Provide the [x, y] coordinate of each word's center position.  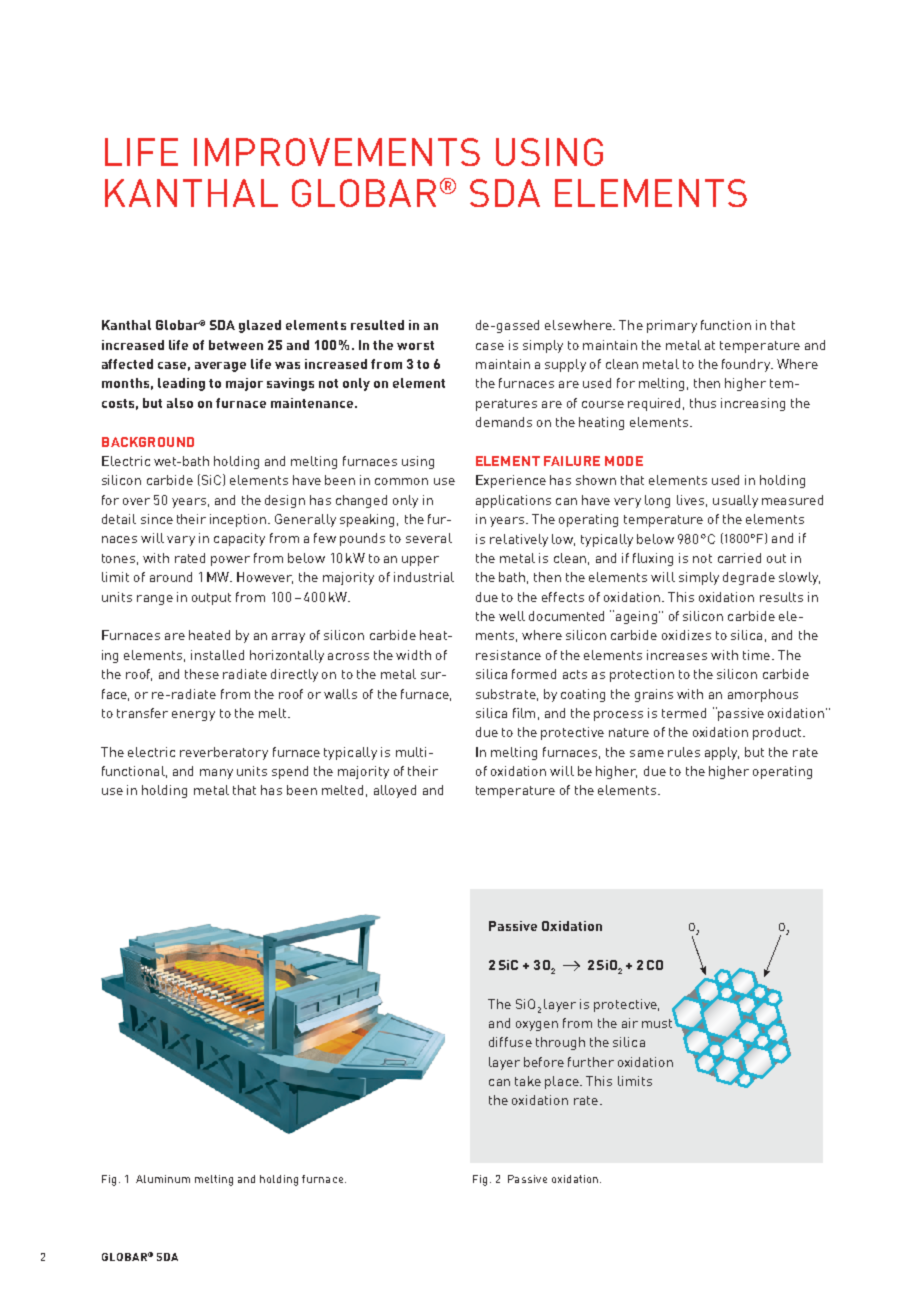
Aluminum [163, 1179]
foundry [747, 365]
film [524, 713]
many [216, 774]
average [220, 367]
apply [722, 753]
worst [415, 345]
